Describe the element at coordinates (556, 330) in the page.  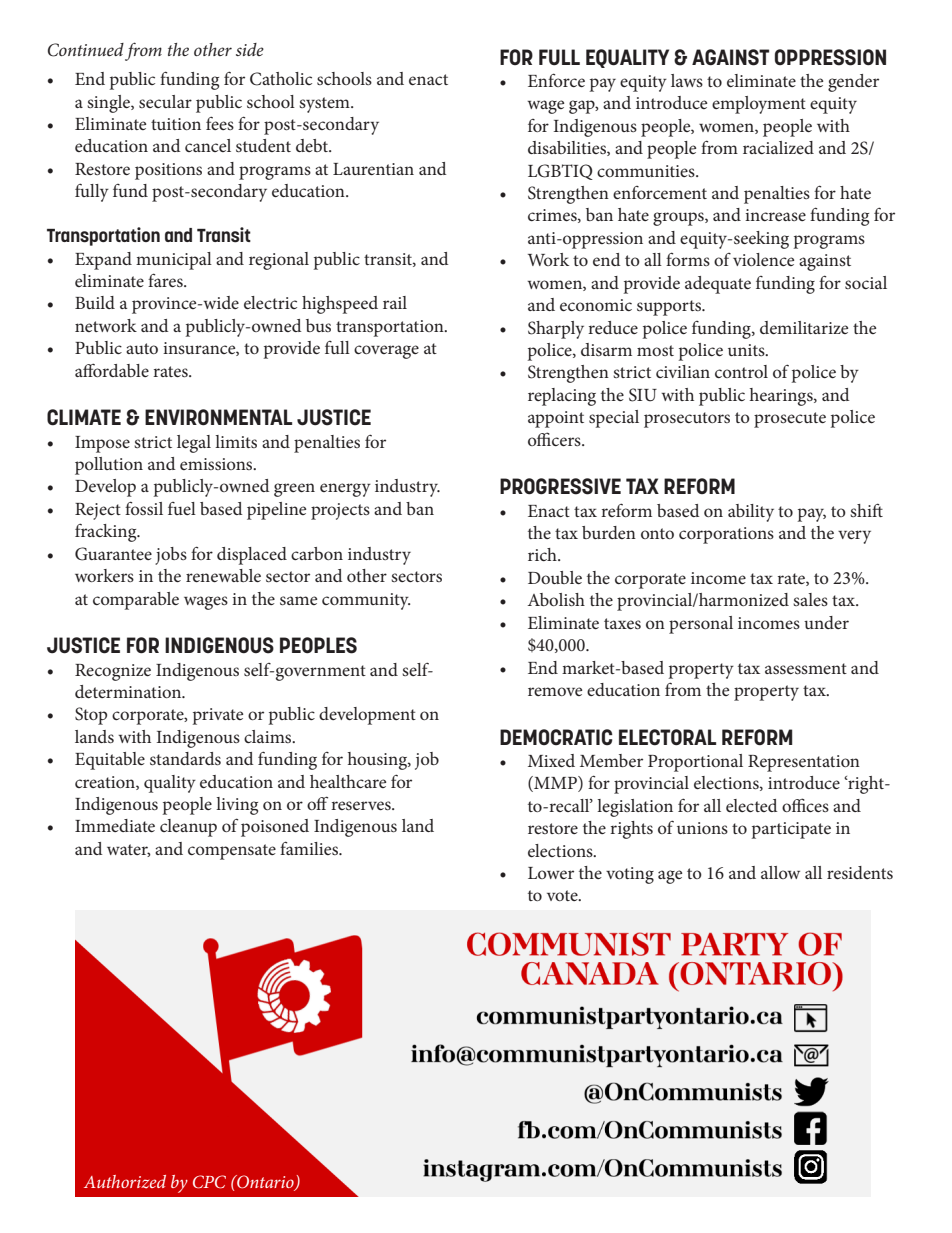
I see `Sharply` at that location.
